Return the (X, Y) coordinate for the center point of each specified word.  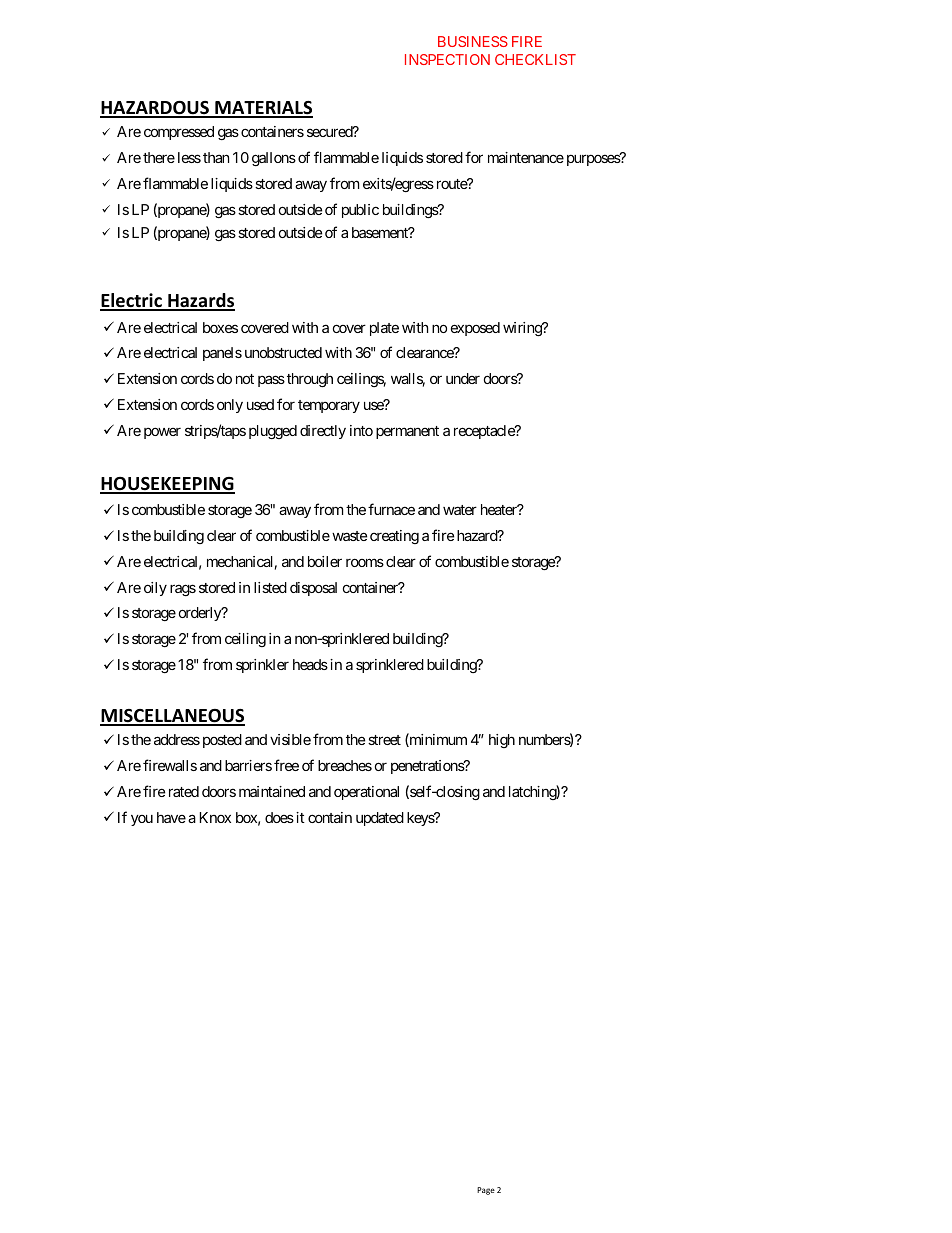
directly (323, 432)
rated (184, 791)
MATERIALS (263, 109)
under (463, 378)
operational (366, 793)
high (502, 741)
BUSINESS (473, 41)
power (162, 433)
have (171, 817)
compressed (179, 133)
